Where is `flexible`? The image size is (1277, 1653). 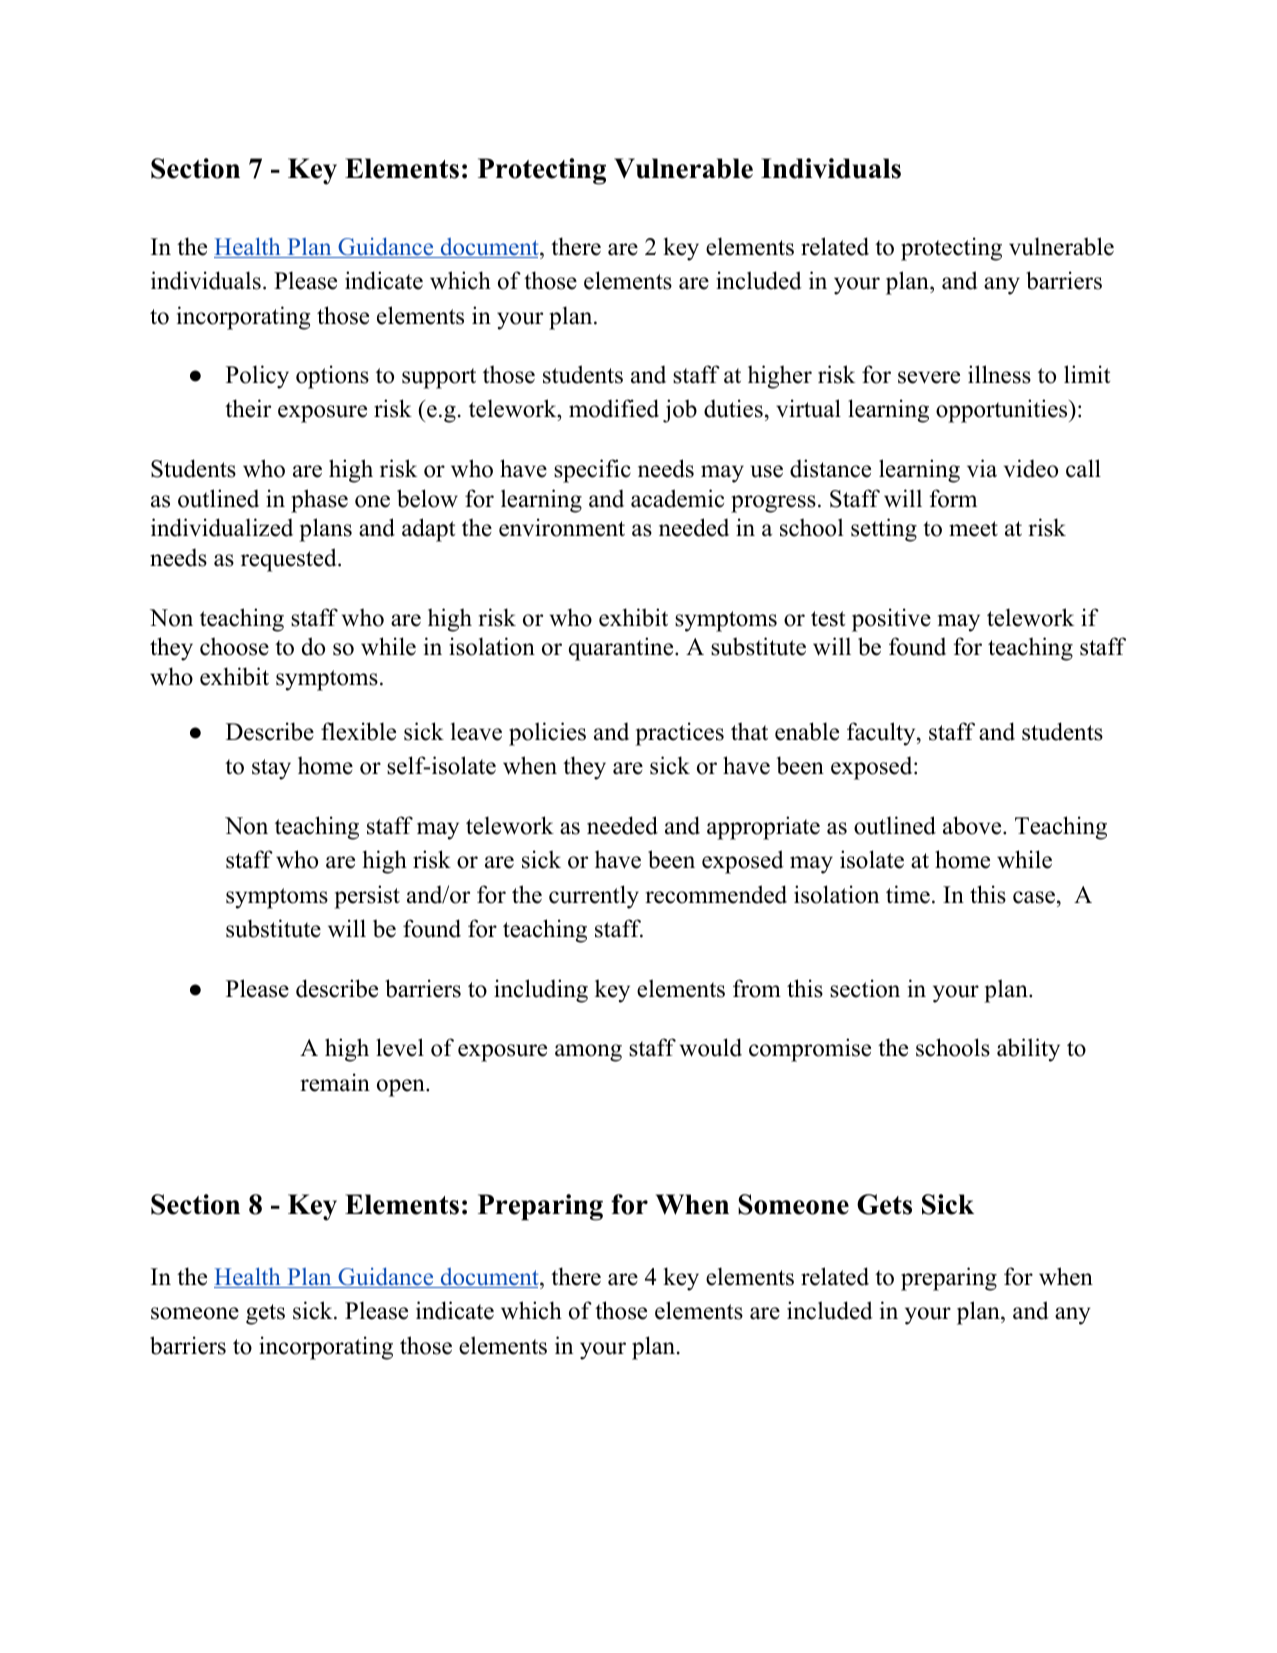
flexible is located at coordinates (358, 731).
